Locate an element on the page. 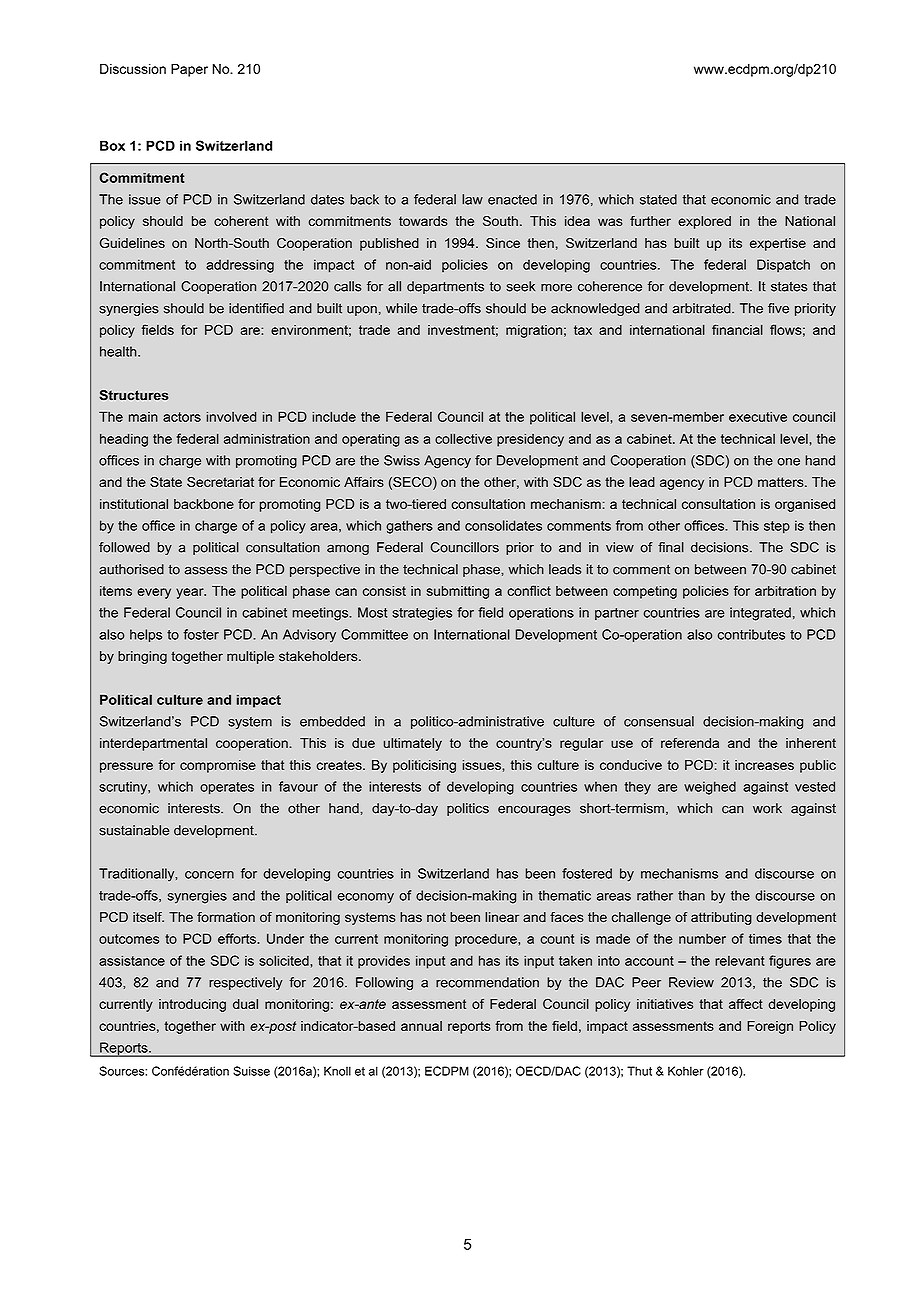  followed is located at coordinates (124, 547).
